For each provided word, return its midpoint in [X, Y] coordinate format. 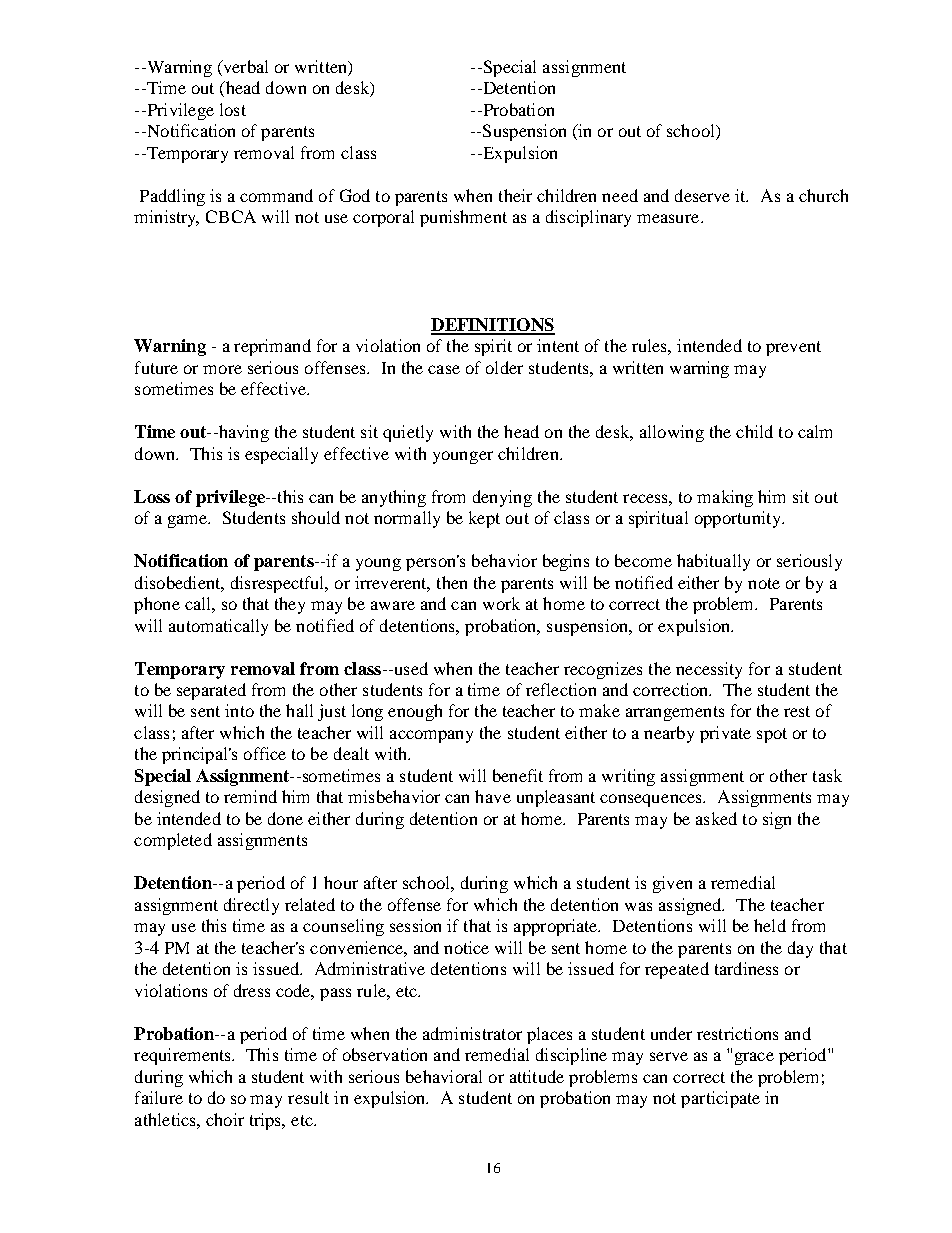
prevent [793, 348]
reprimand [272, 347]
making [725, 498]
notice [466, 947]
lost [233, 109]
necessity [709, 670]
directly [251, 906]
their [515, 195]
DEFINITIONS [493, 326]
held [770, 925]
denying [502, 498]
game [189, 521]
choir [225, 1119]
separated [211, 691]
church [823, 195]
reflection [561, 689]
